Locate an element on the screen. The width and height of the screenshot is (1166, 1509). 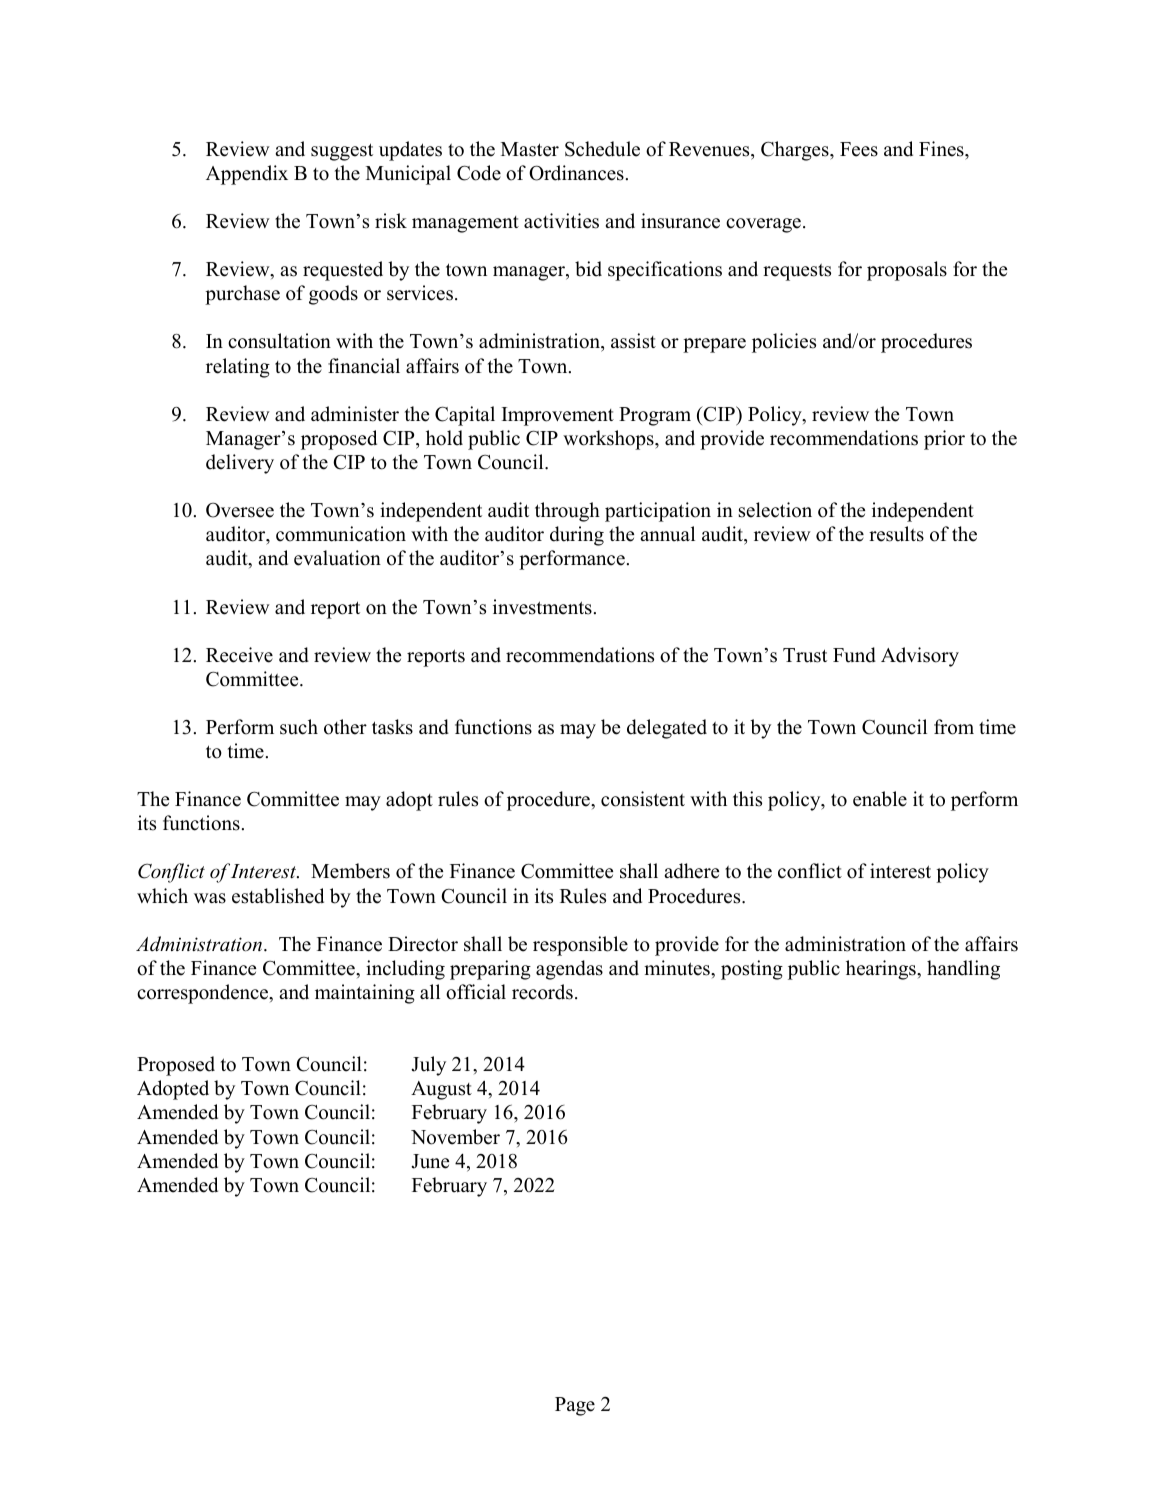
results is located at coordinates (896, 534).
